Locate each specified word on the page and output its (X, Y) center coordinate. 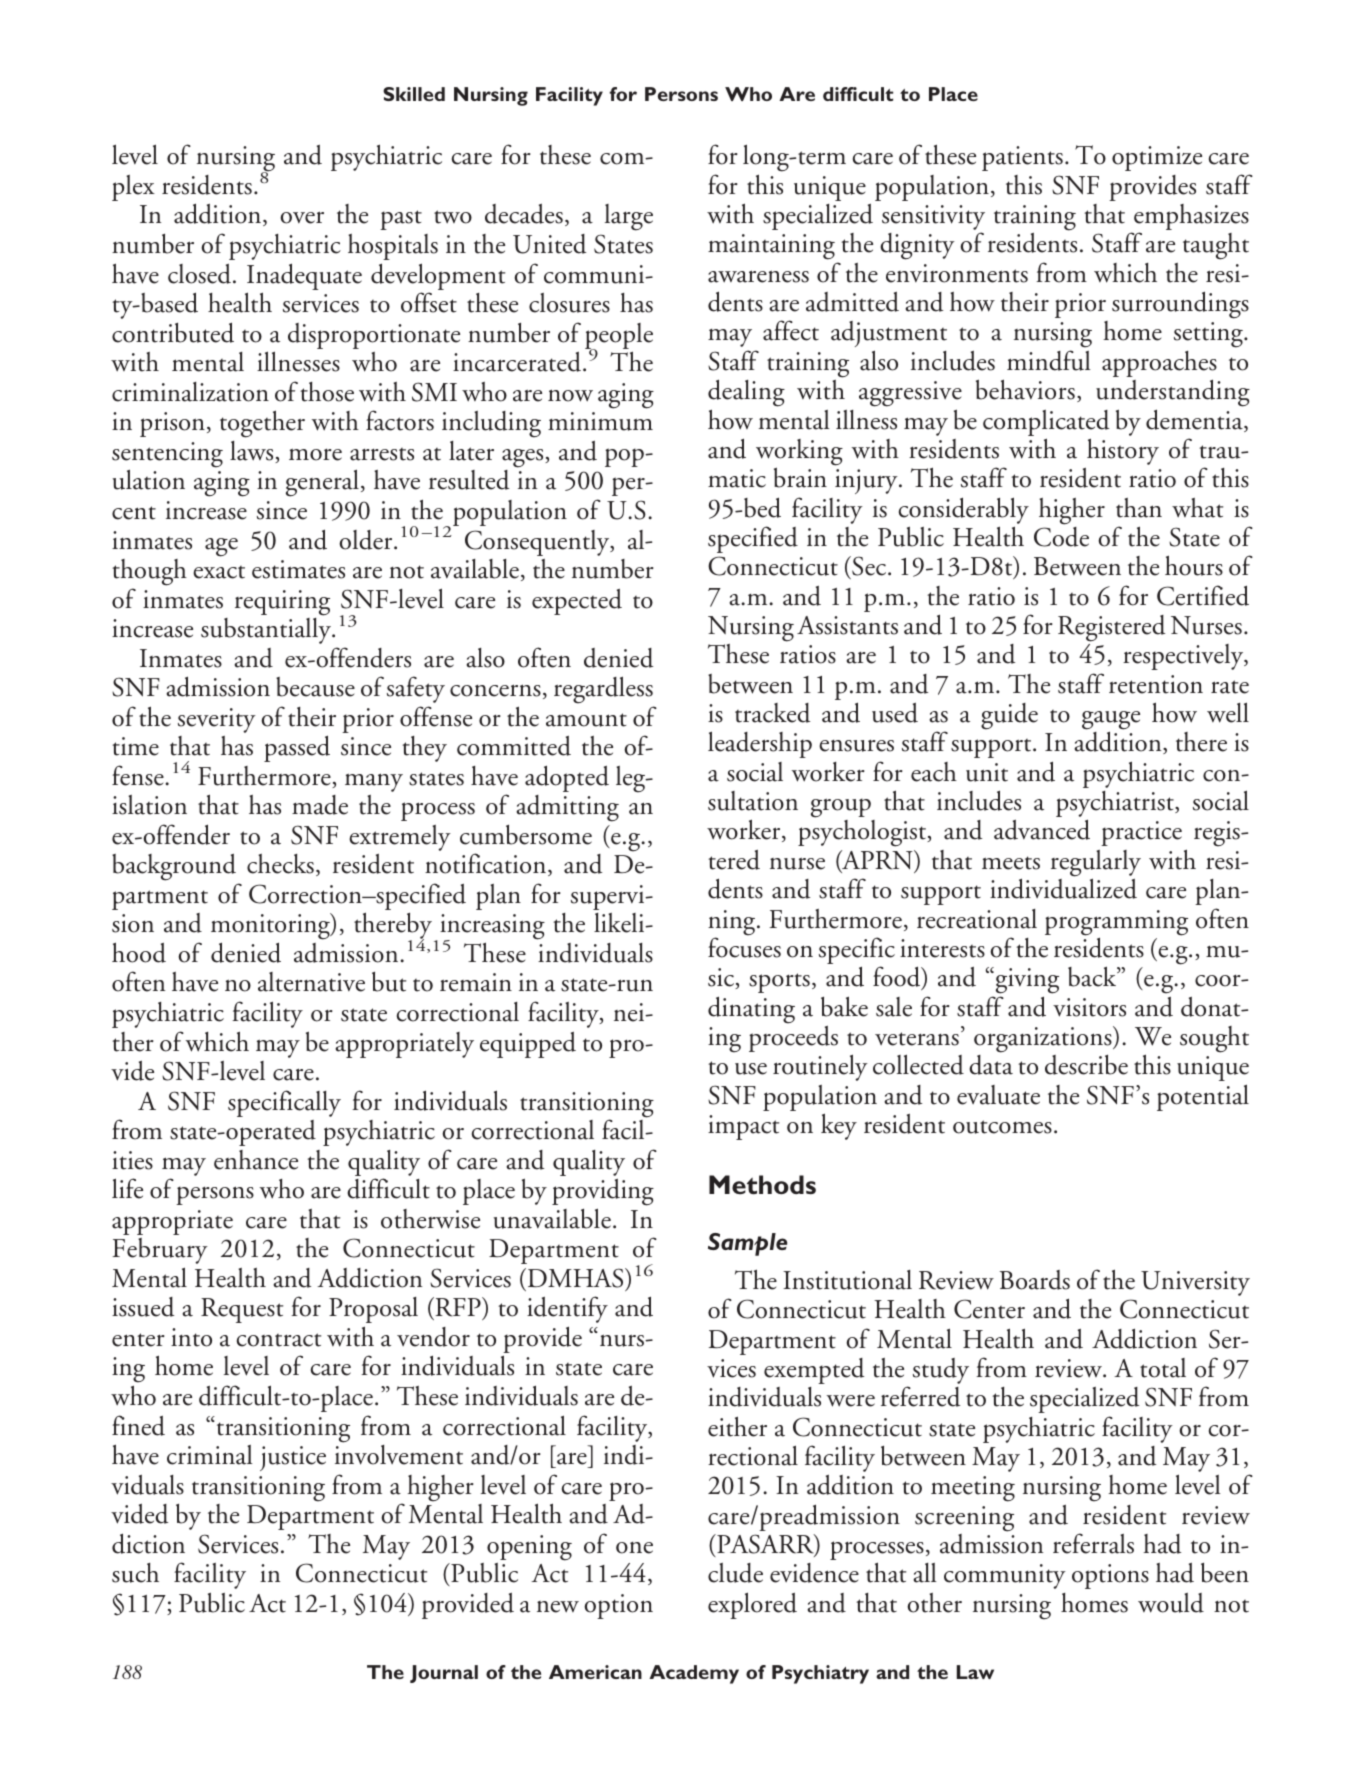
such (135, 1573)
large (629, 217)
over (302, 217)
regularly (1096, 864)
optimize (1157, 158)
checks (280, 864)
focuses (744, 947)
